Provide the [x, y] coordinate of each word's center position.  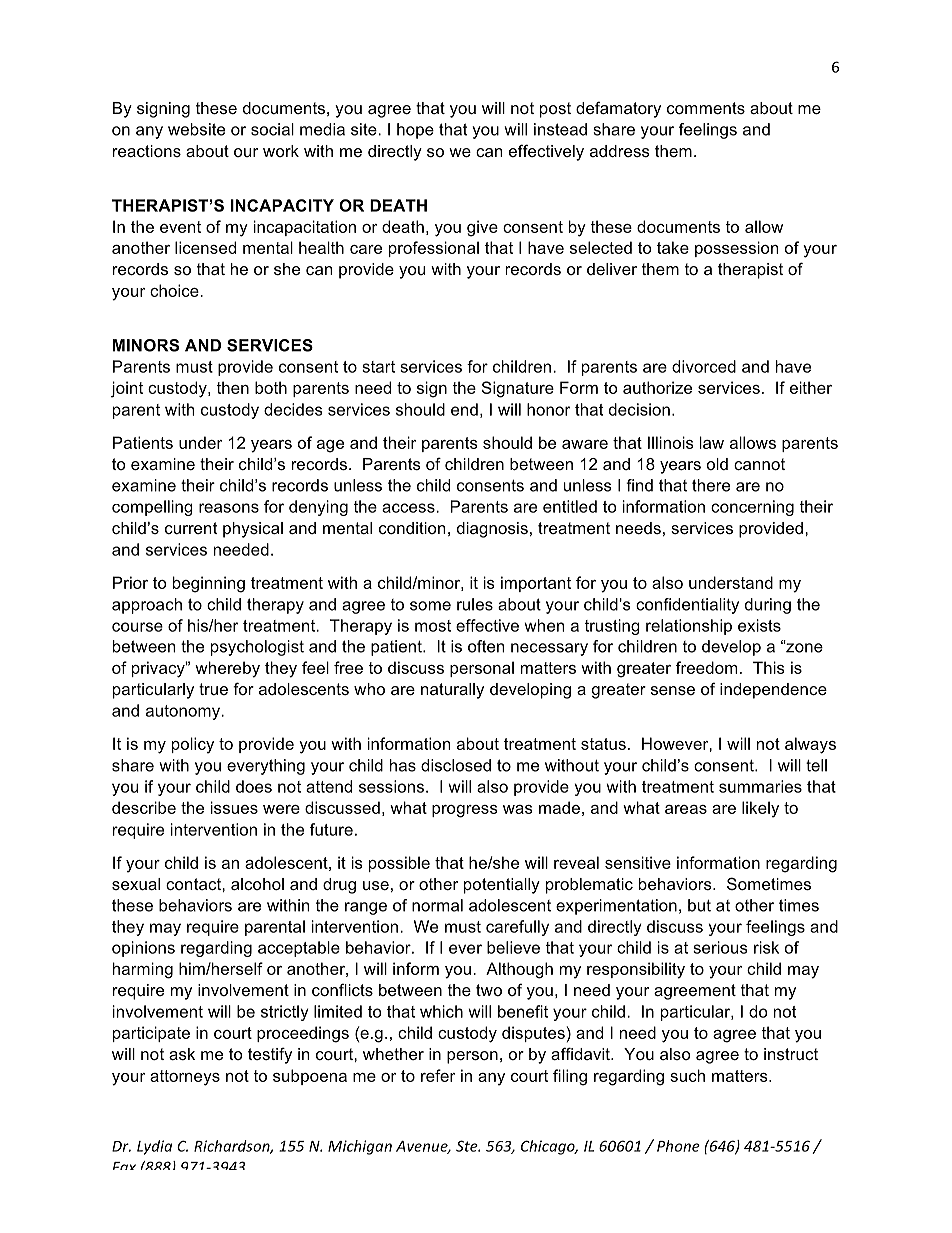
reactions [147, 151]
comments [706, 108]
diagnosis [492, 530]
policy [193, 745]
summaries [760, 786]
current [191, 528]
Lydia [154, 1147]
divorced [704, 366]
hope [415, 131]
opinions [143, 949]
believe [513, 947]
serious [720, 947]
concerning [752, 508]
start [378, 367]
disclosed [456, 765]
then [232, 387]
